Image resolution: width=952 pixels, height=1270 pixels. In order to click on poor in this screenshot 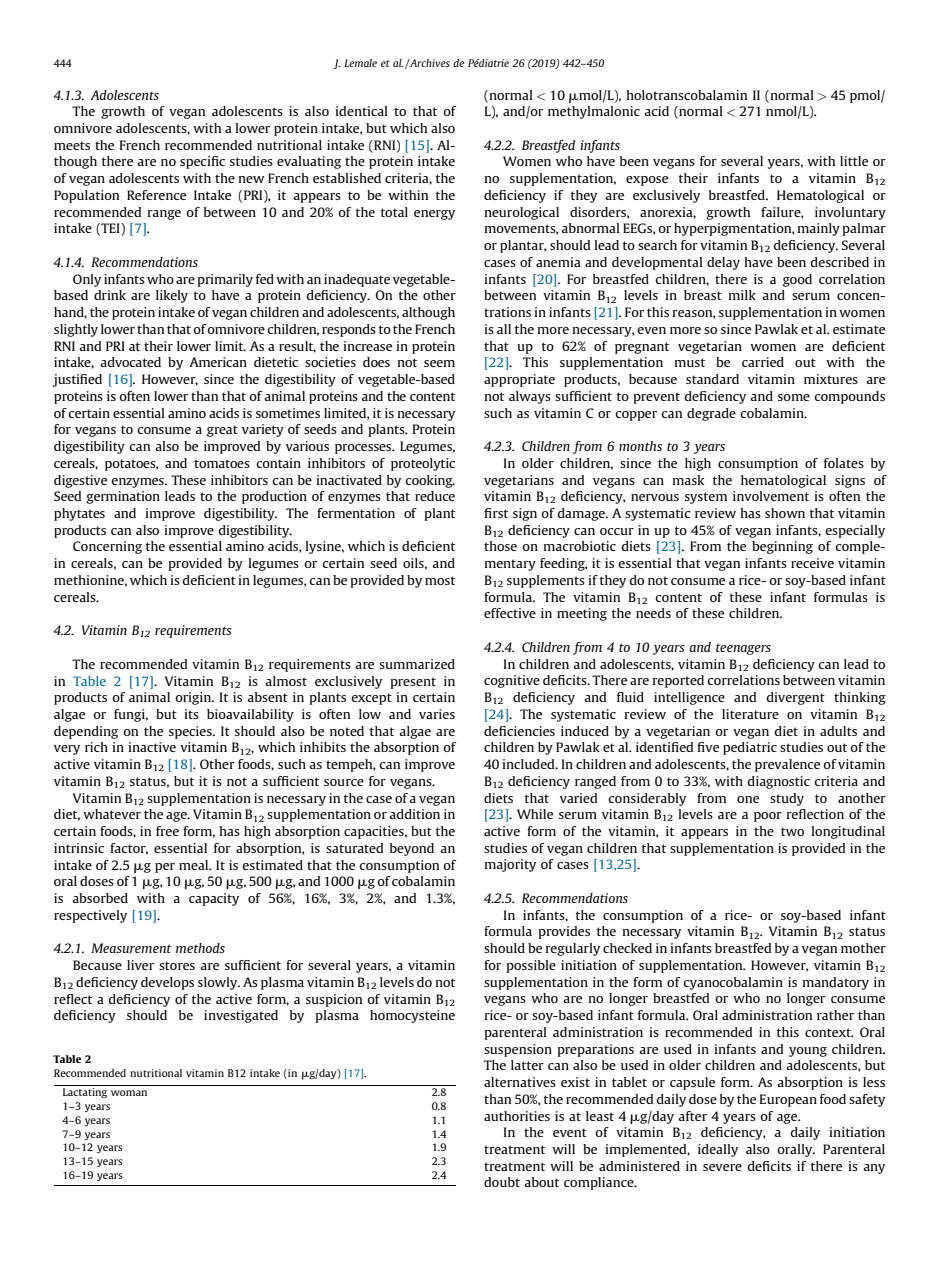, I will do `click(768, 817)`.
